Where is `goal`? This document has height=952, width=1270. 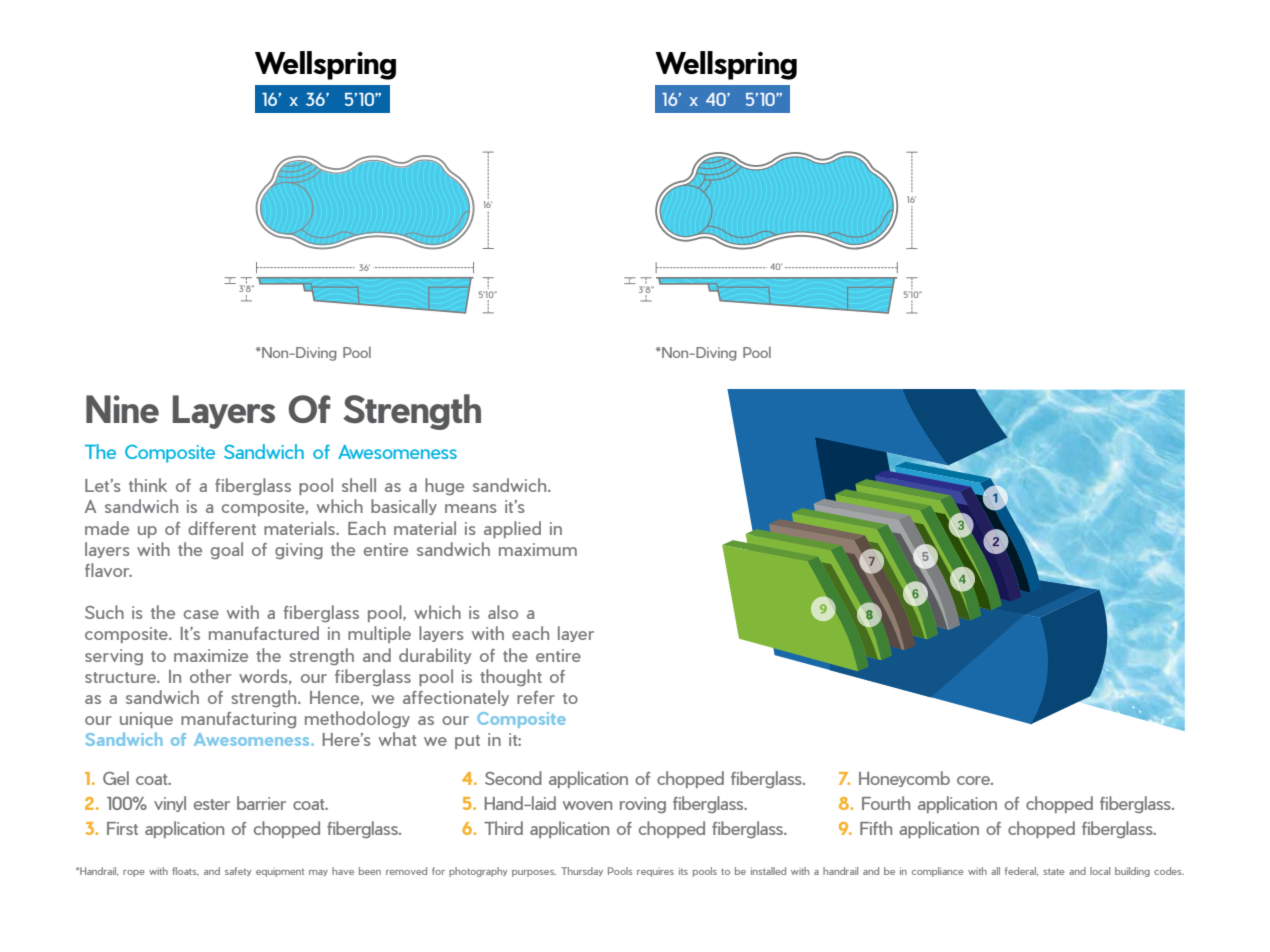
goal is located at coordinates (227, 550).
